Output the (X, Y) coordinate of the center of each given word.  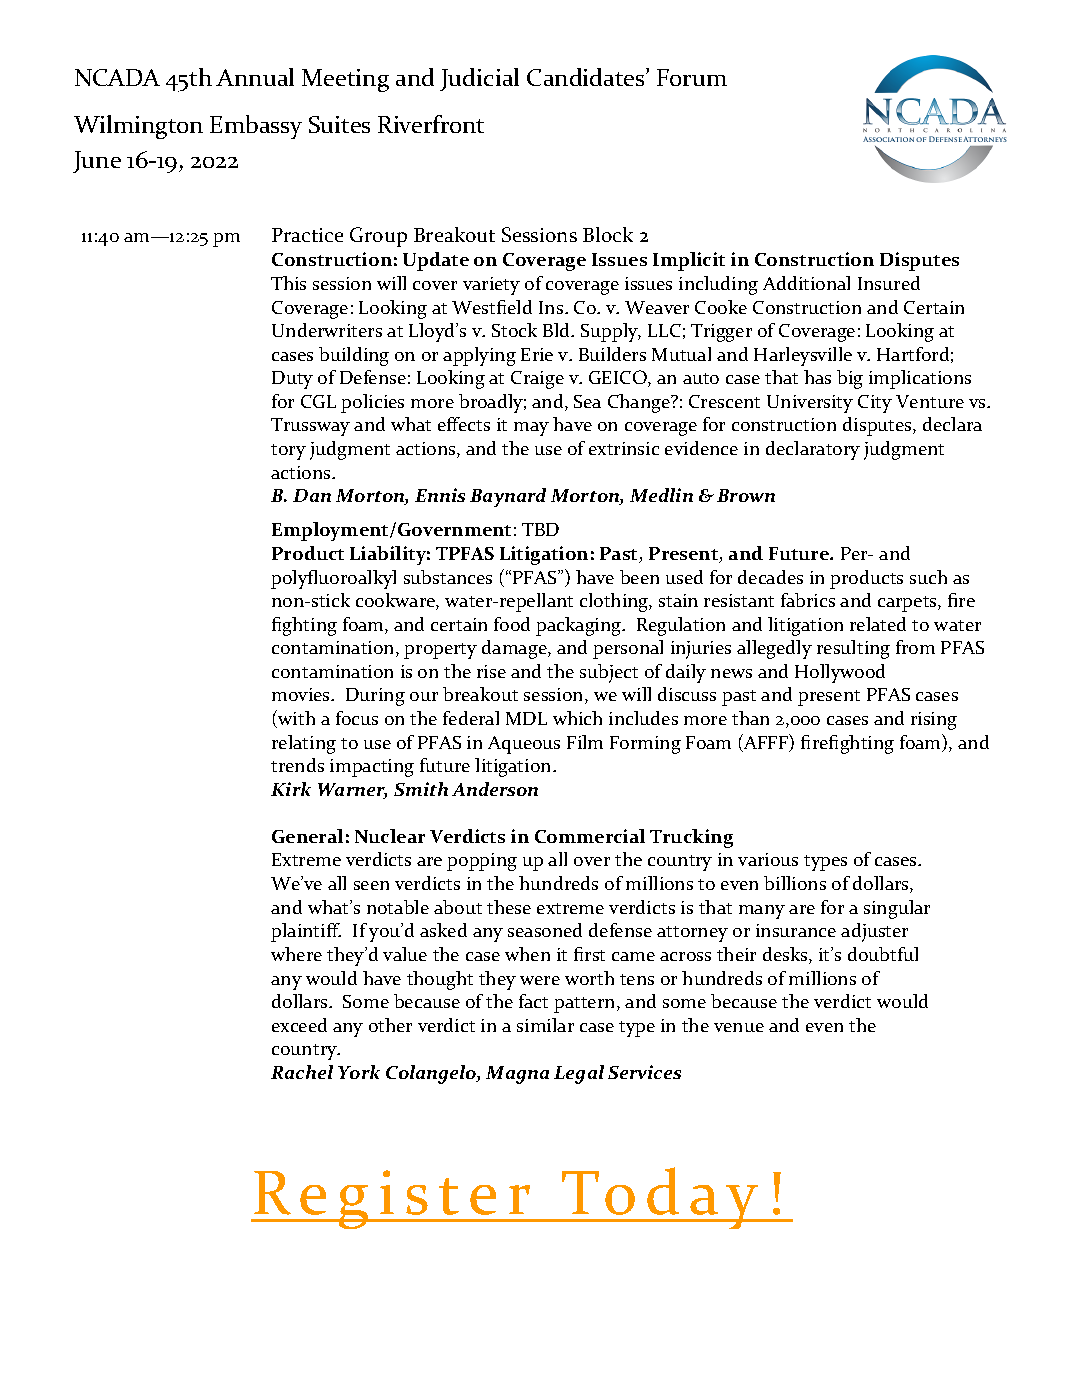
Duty (292, 380)
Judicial (479, 79)
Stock (514, 330)
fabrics (808, 600)
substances (448, 577)
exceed (299, 1025)
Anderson (495, 789)
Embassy (256, 127)
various (768, 859)
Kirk (291, 789)
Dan (312, 495)
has (817, 377)
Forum (692, 77)
